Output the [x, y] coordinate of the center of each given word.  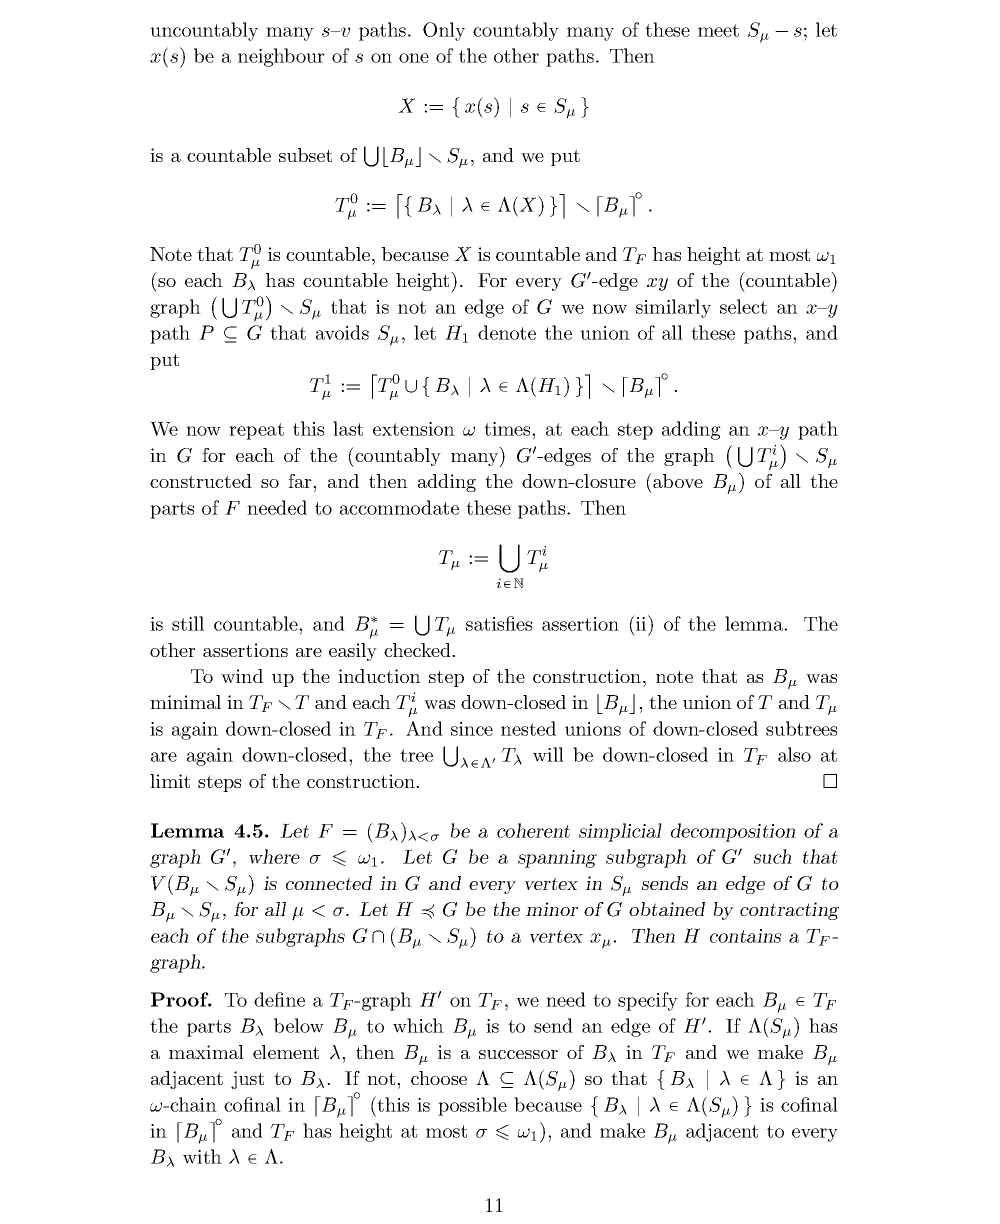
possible [472, 1106]
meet [718, 30]
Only [444, 31]
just [247, 1080]
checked [418, 650]
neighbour [281, 57]
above [677, 480]
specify [648, 1001]
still [188, 623]
